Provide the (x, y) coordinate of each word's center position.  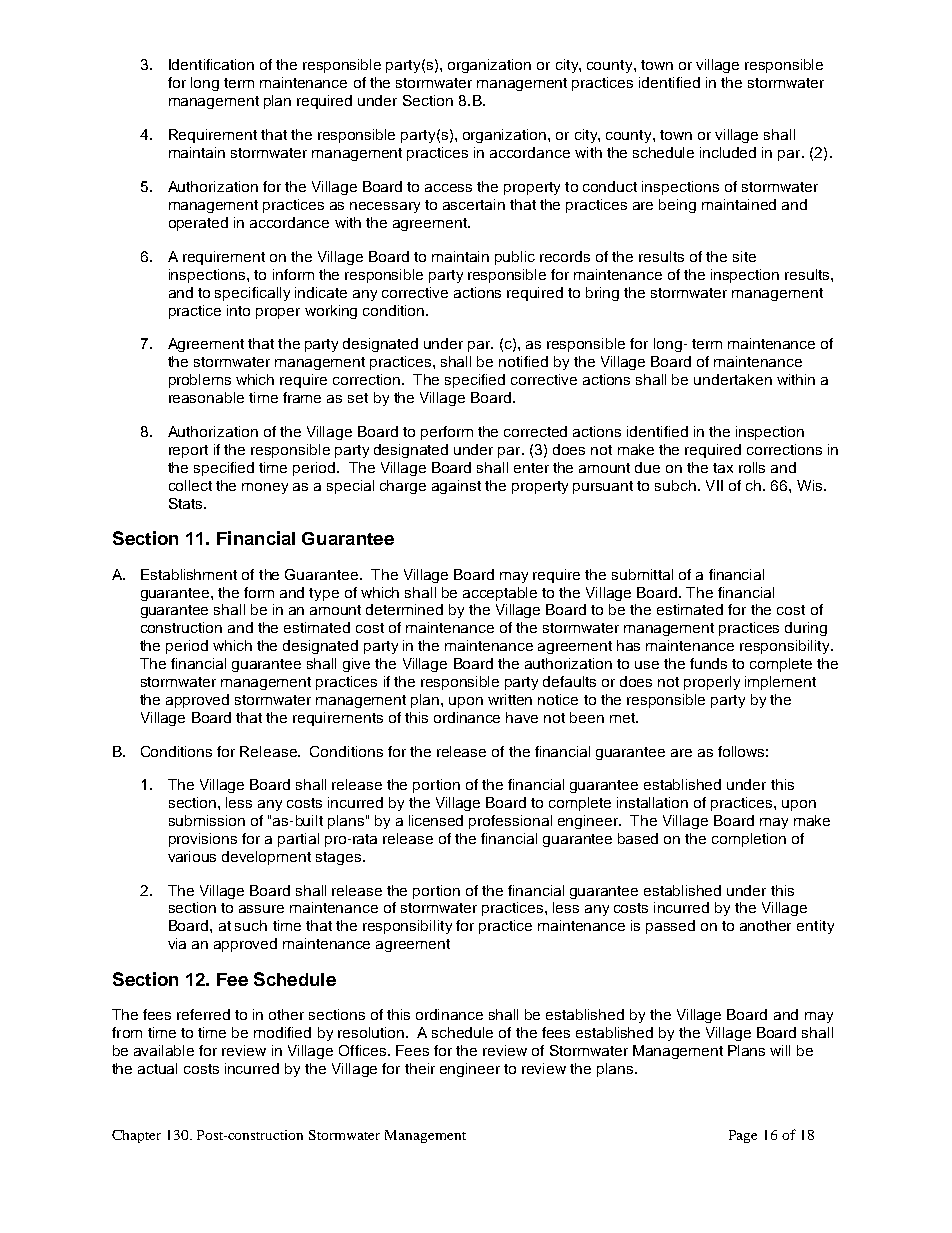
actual (157, 1068)
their (420, 1068)
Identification (211, 64)
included (728, 152)
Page (743, 1136)
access (448, 188)
